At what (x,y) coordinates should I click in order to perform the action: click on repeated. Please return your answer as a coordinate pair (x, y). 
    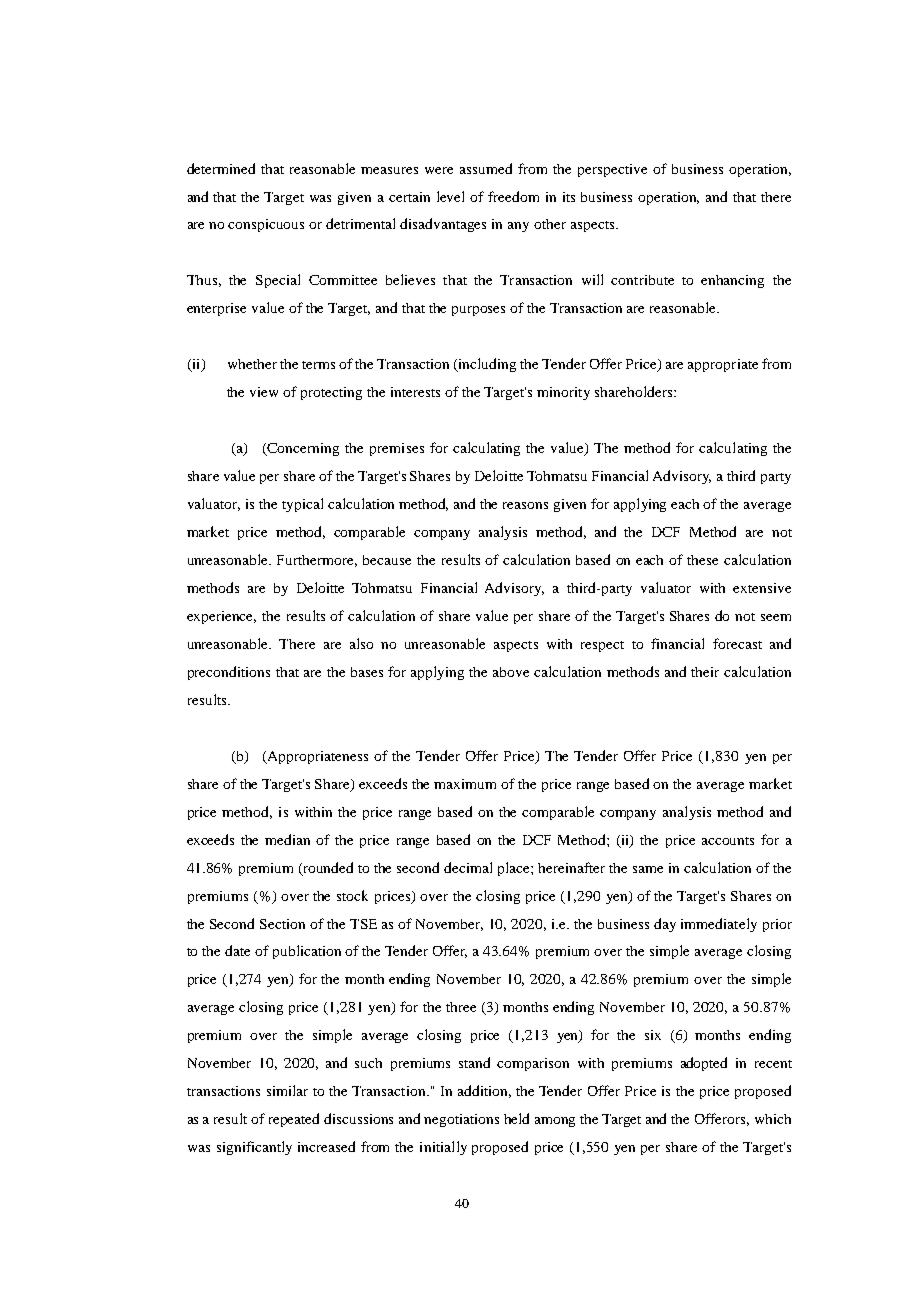
    Looking at the image, I should click on (294, 1120).
